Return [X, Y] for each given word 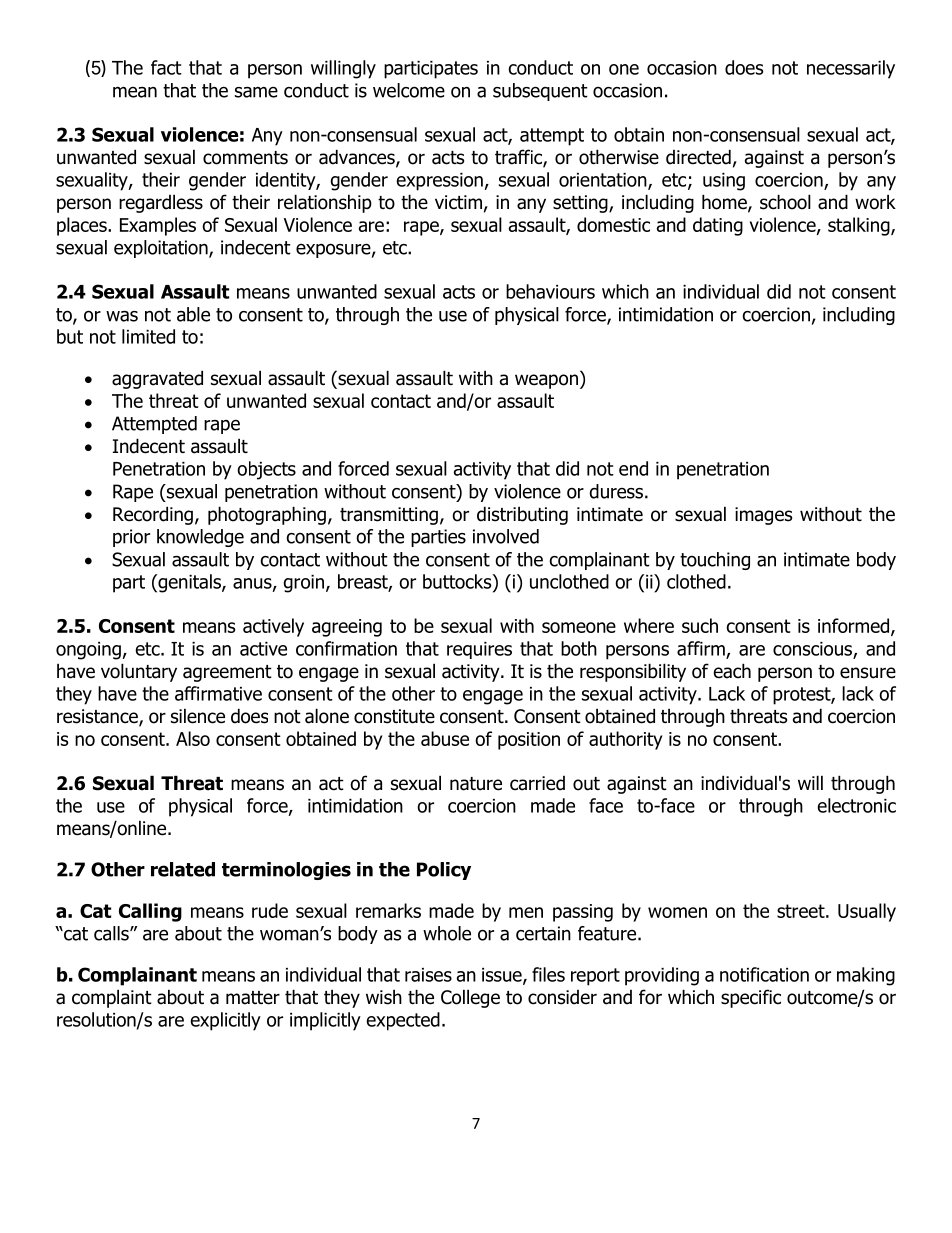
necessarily [851, 69]
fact [166, 67]
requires [479, 650]
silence [198, 716]
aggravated [157, 379]
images [763, 516]
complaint [112, 998]
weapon [546, 381]
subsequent [540, 92]
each [732, 671]
